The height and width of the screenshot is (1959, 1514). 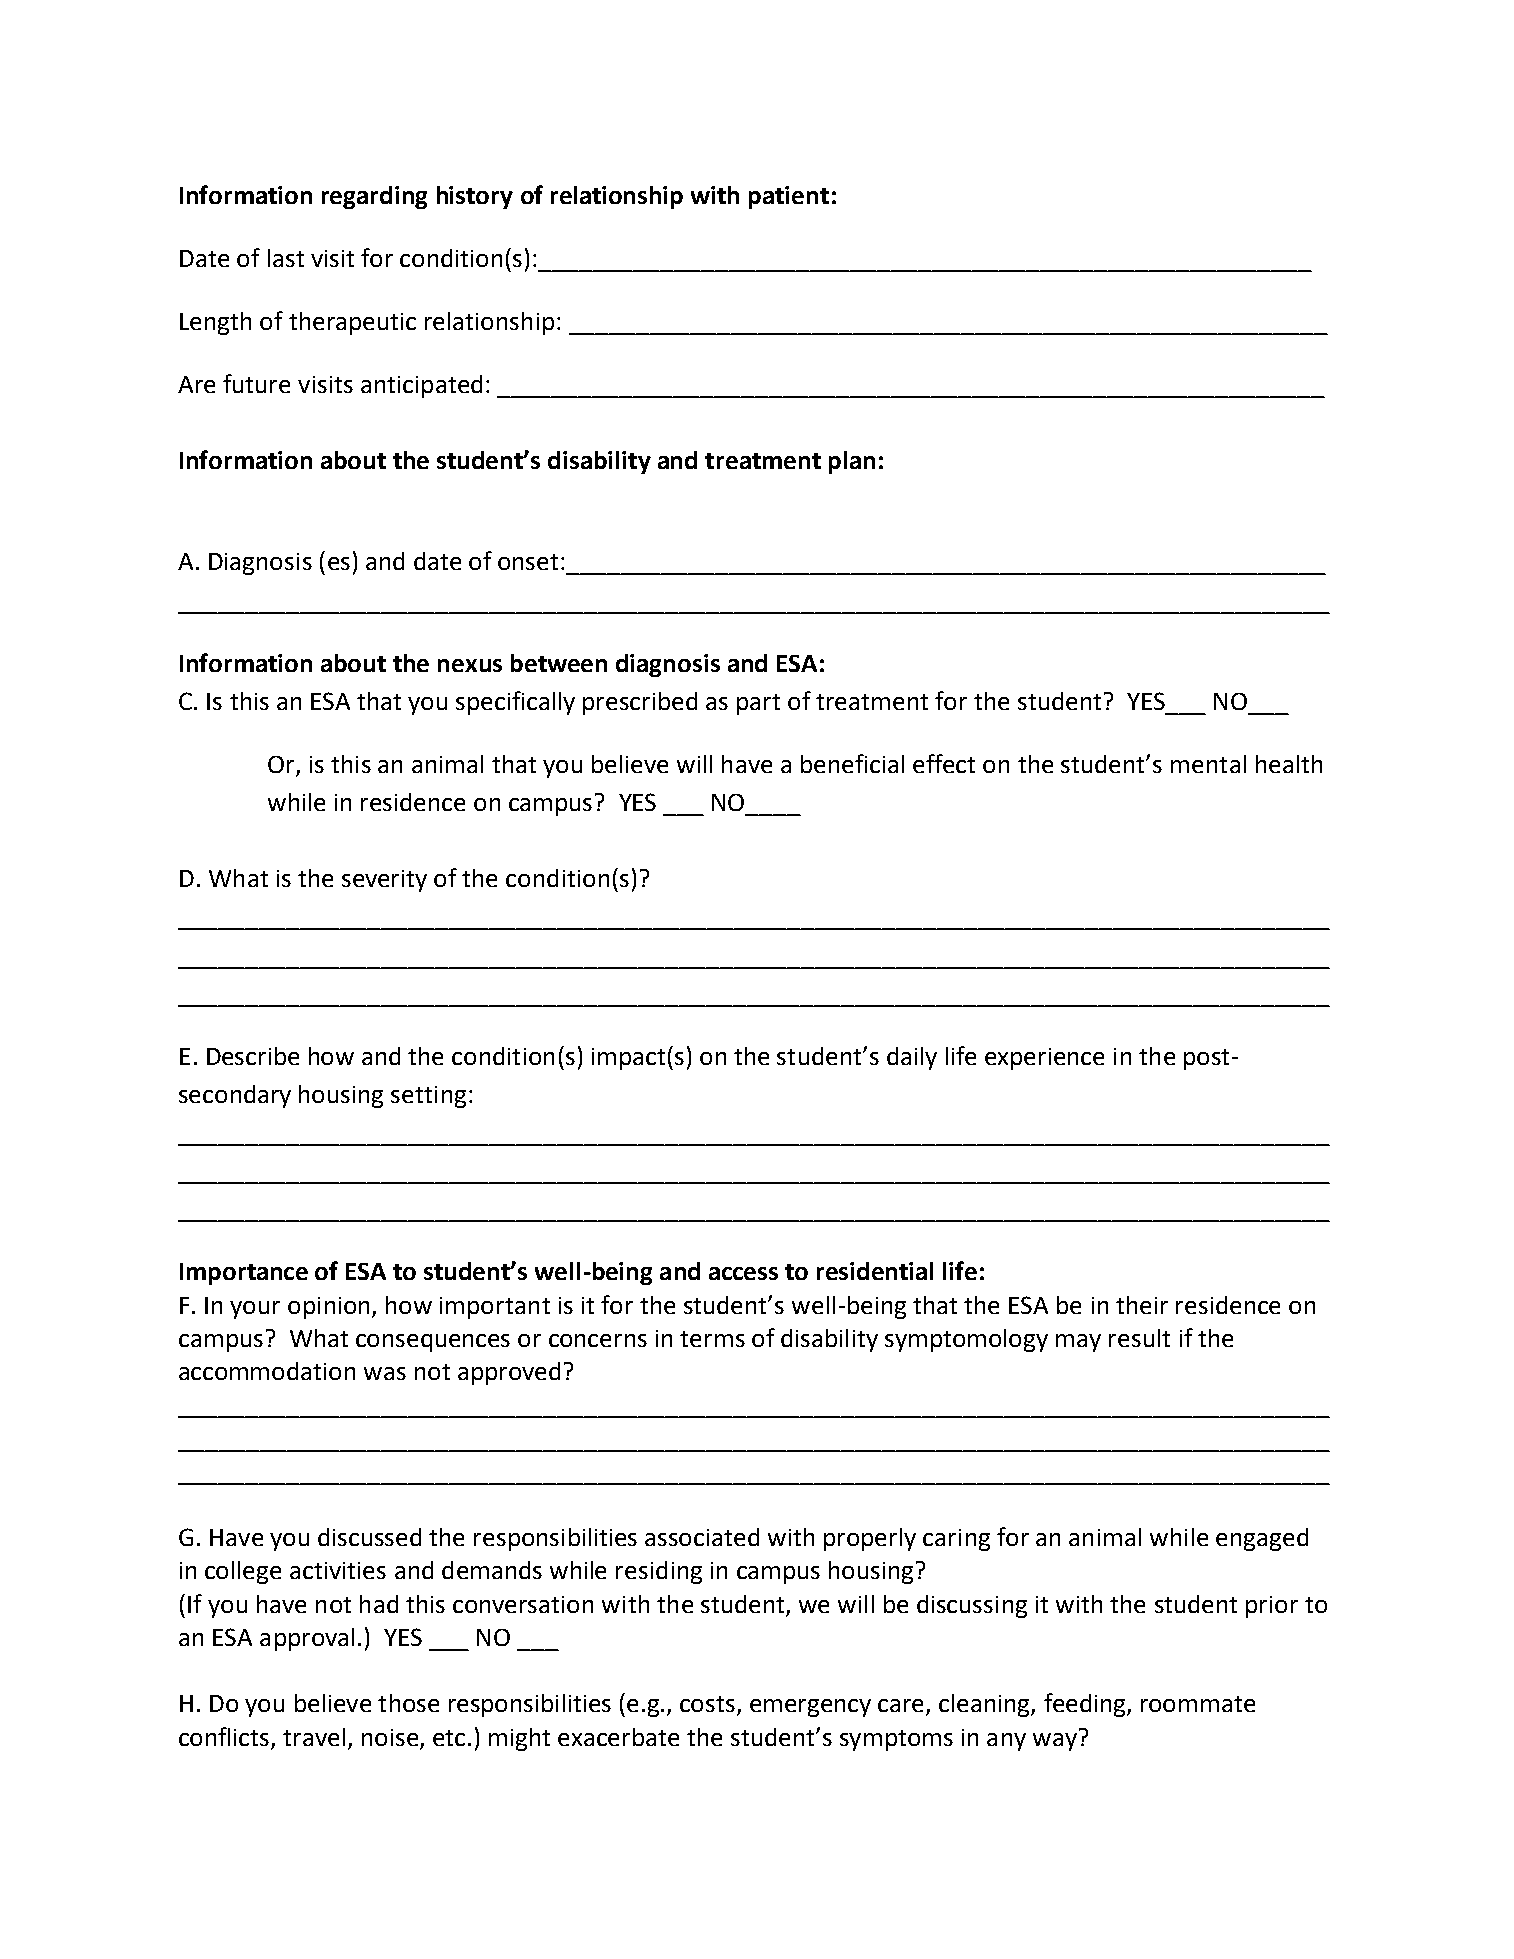 What do you see at coordinates (314, 1737) in the screenshot?
I see `travel` at bounding box center [314, 1737].
